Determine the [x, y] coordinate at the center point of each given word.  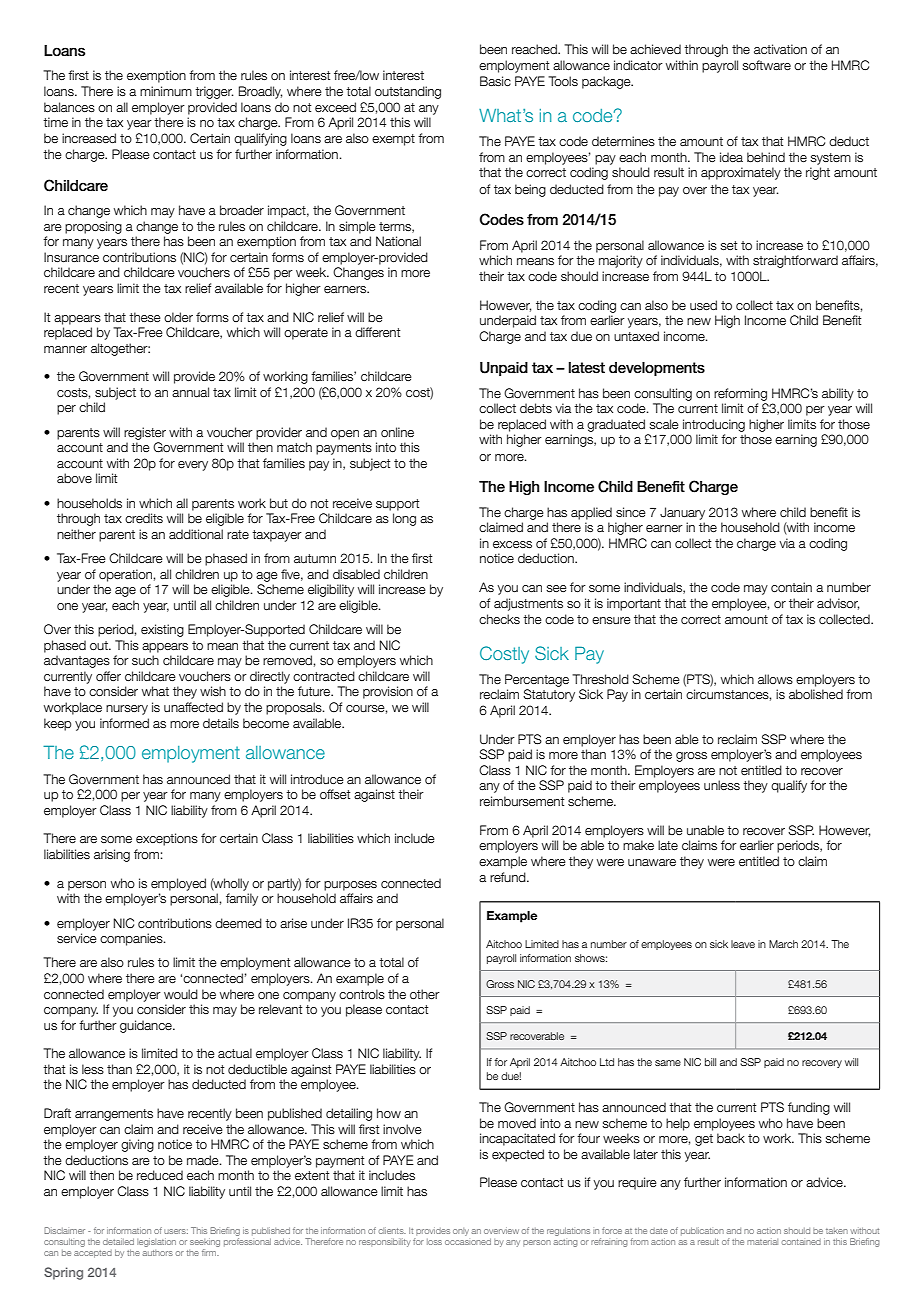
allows [775, 679]
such [145, 660]
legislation [156, 1242]
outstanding [408, 92]
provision [388, 692]
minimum [166, 91]
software [766, 65]
